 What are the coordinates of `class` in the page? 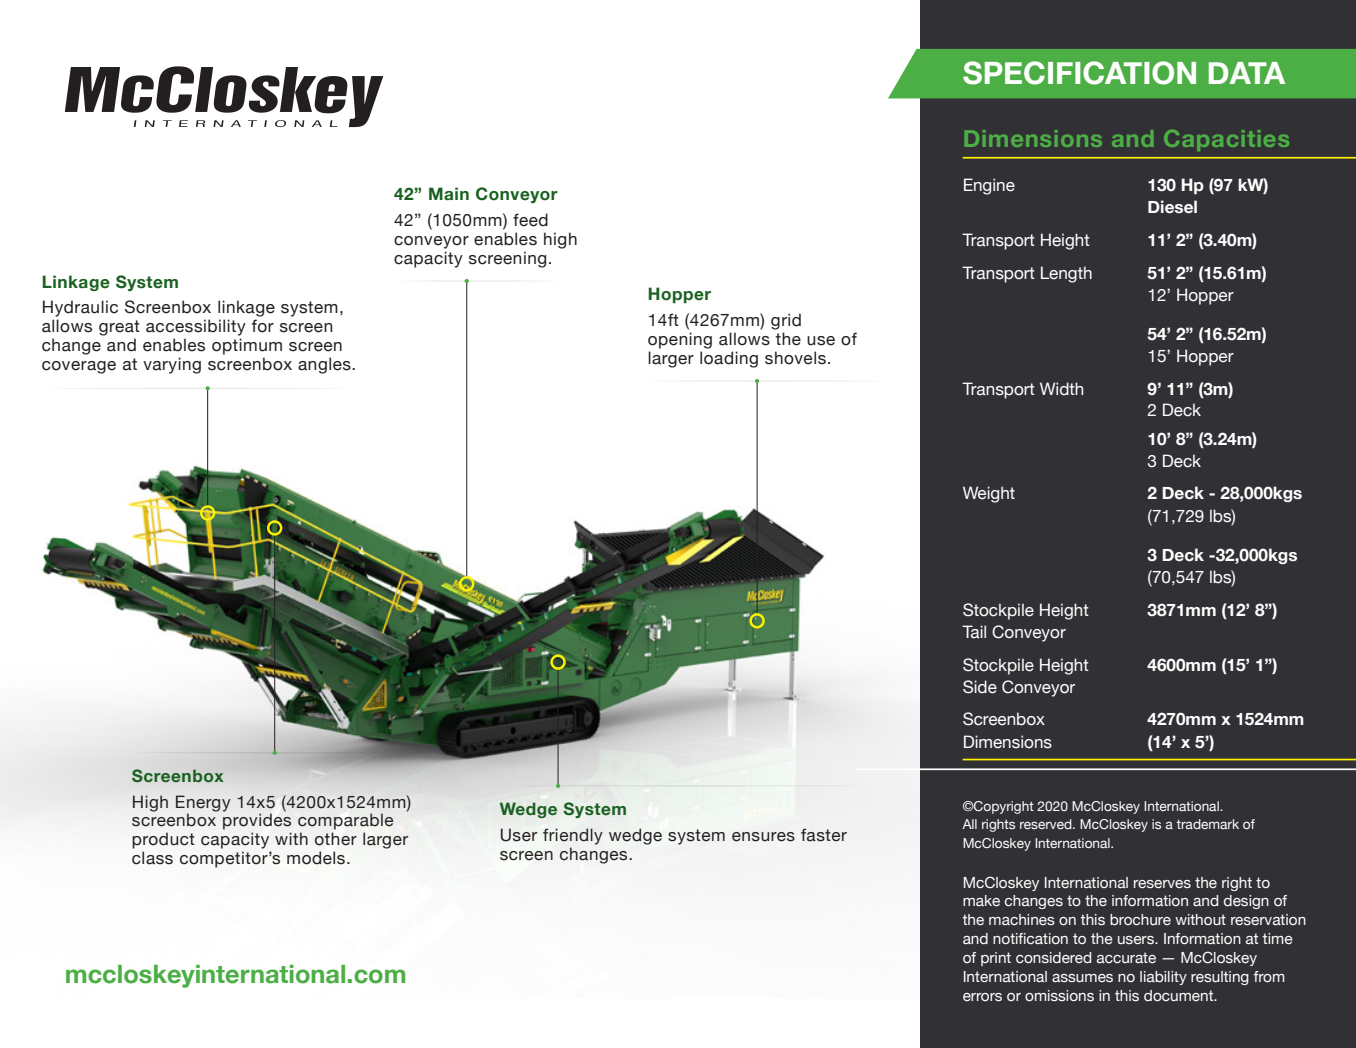 It's located at (152, 858).
